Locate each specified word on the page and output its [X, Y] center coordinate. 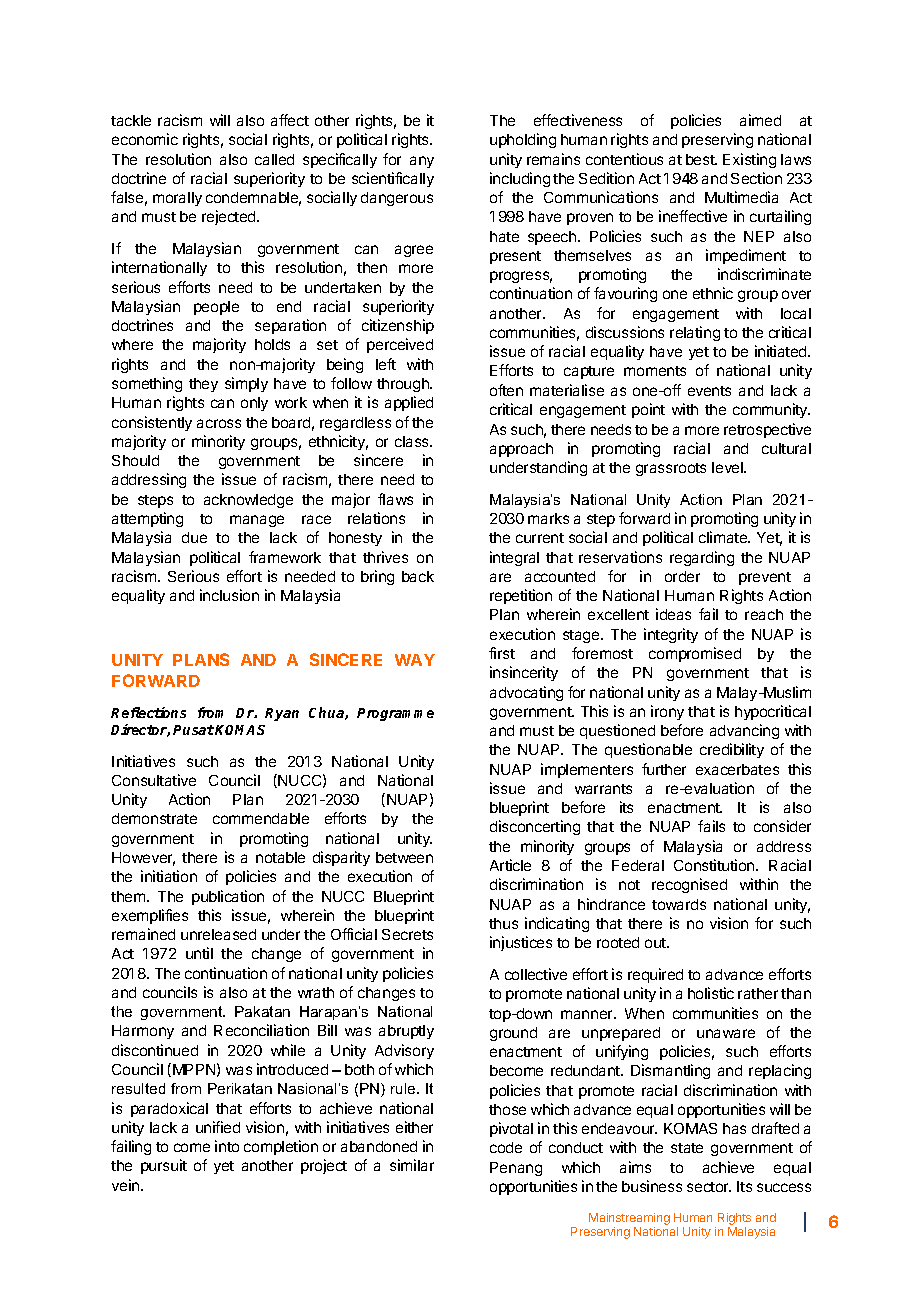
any [422, 162]
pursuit [164, 1166]
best [701, 159]
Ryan [282, 714]
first [502, 653]
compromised [695, 654]
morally [177, 199]
